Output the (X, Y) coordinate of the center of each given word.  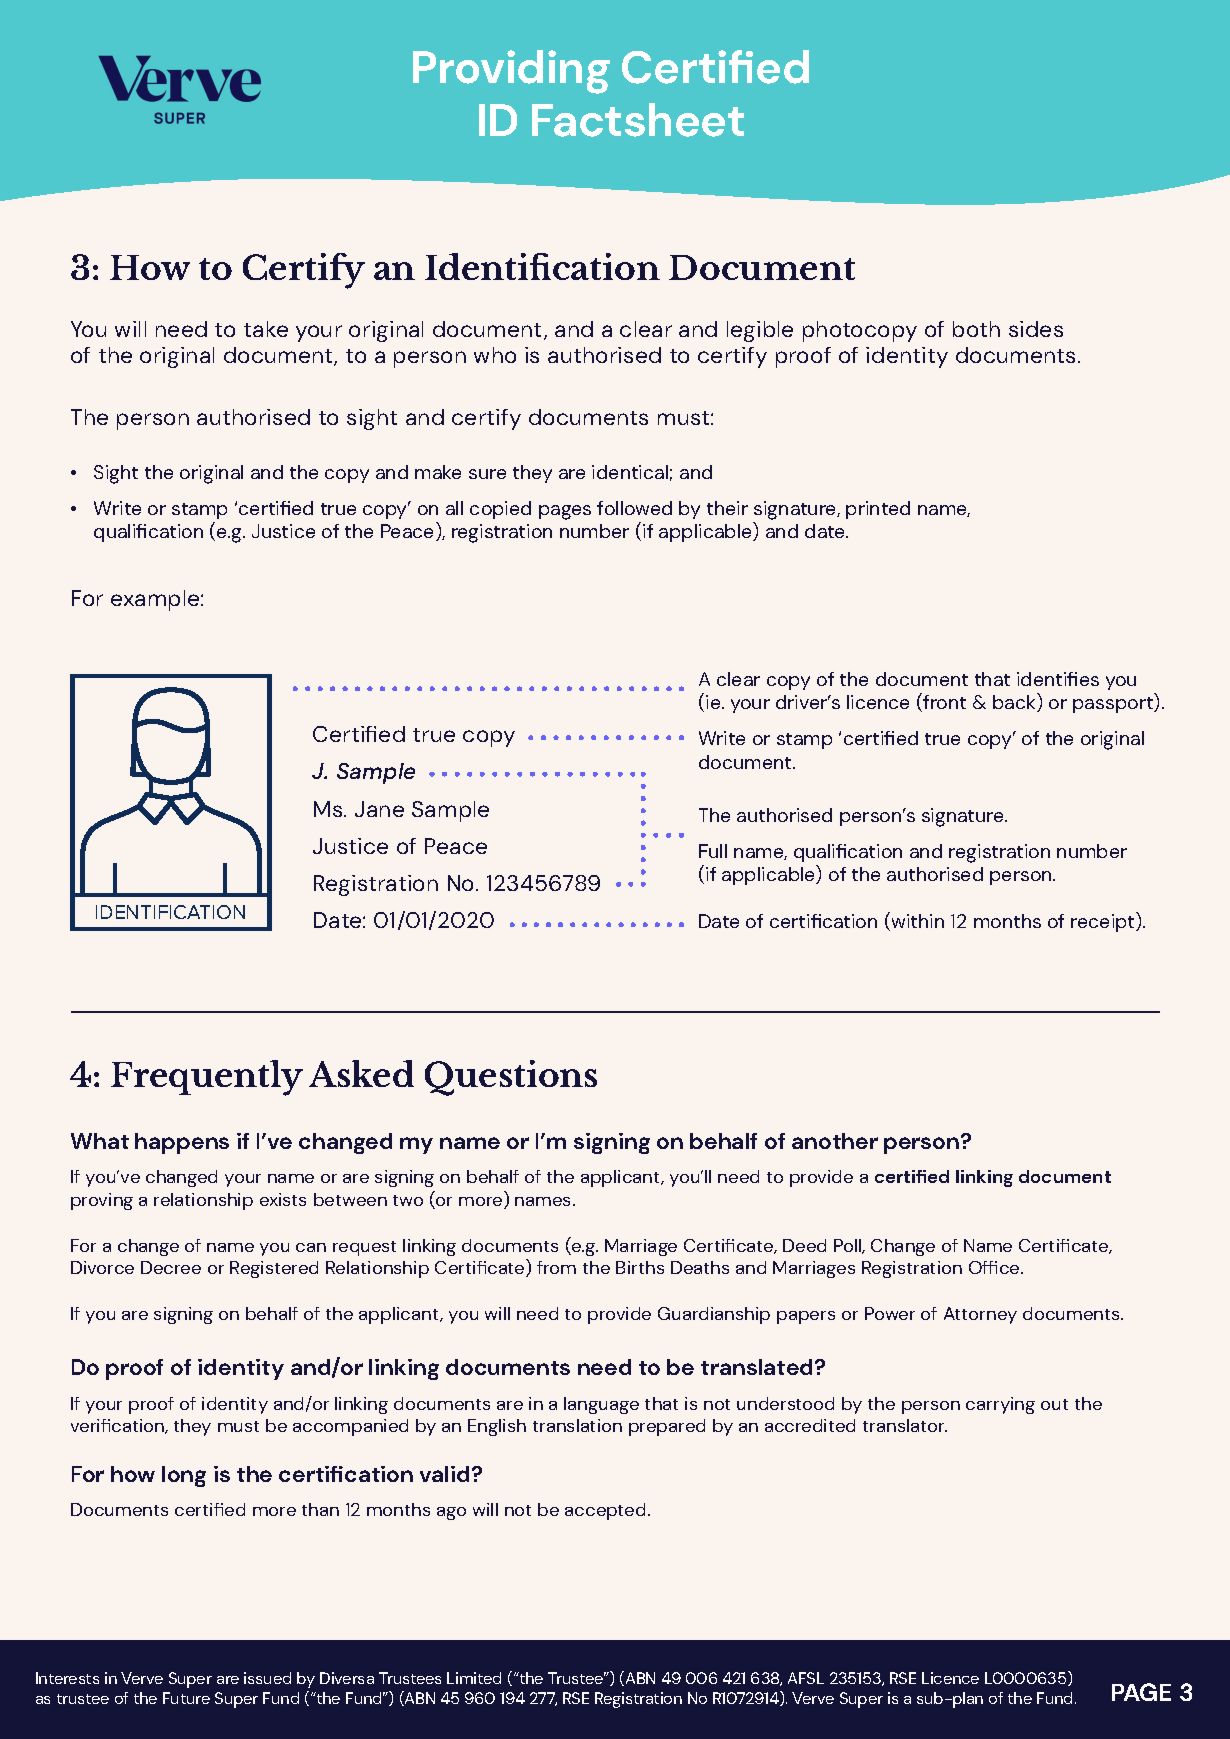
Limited (474, 1678)
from (556, 1267)
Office (995, 1267)
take (266, 329)
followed (634, 508)
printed (878, 510)
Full (713, 851)
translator (905, 1425)
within (916, 921)
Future (186, 1698)
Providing (511, 72)
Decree (171, 1267)
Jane (379, 809)
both (976, 329)
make (438, 472)
